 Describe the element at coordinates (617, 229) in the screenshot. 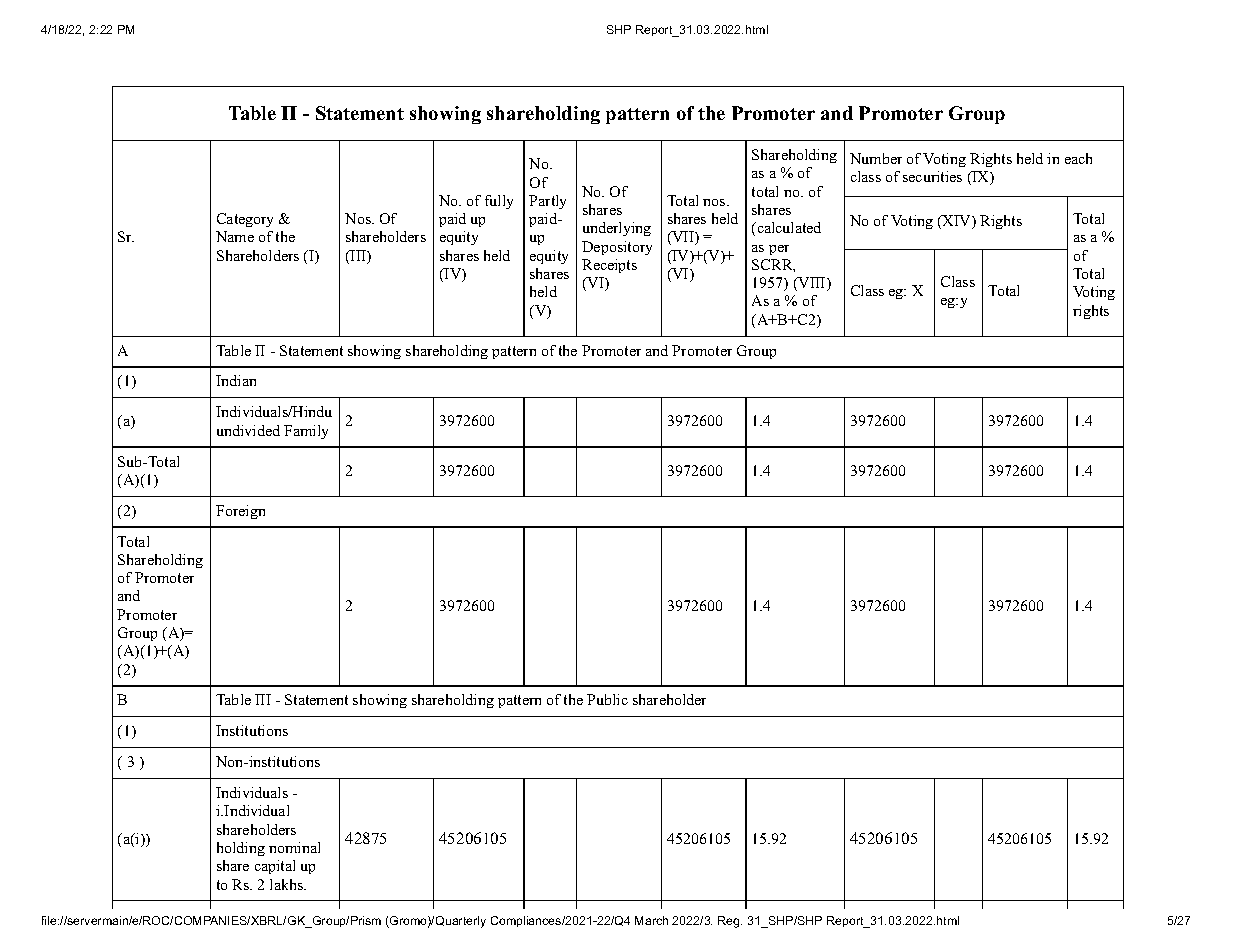

I see `underlying` at that location.
